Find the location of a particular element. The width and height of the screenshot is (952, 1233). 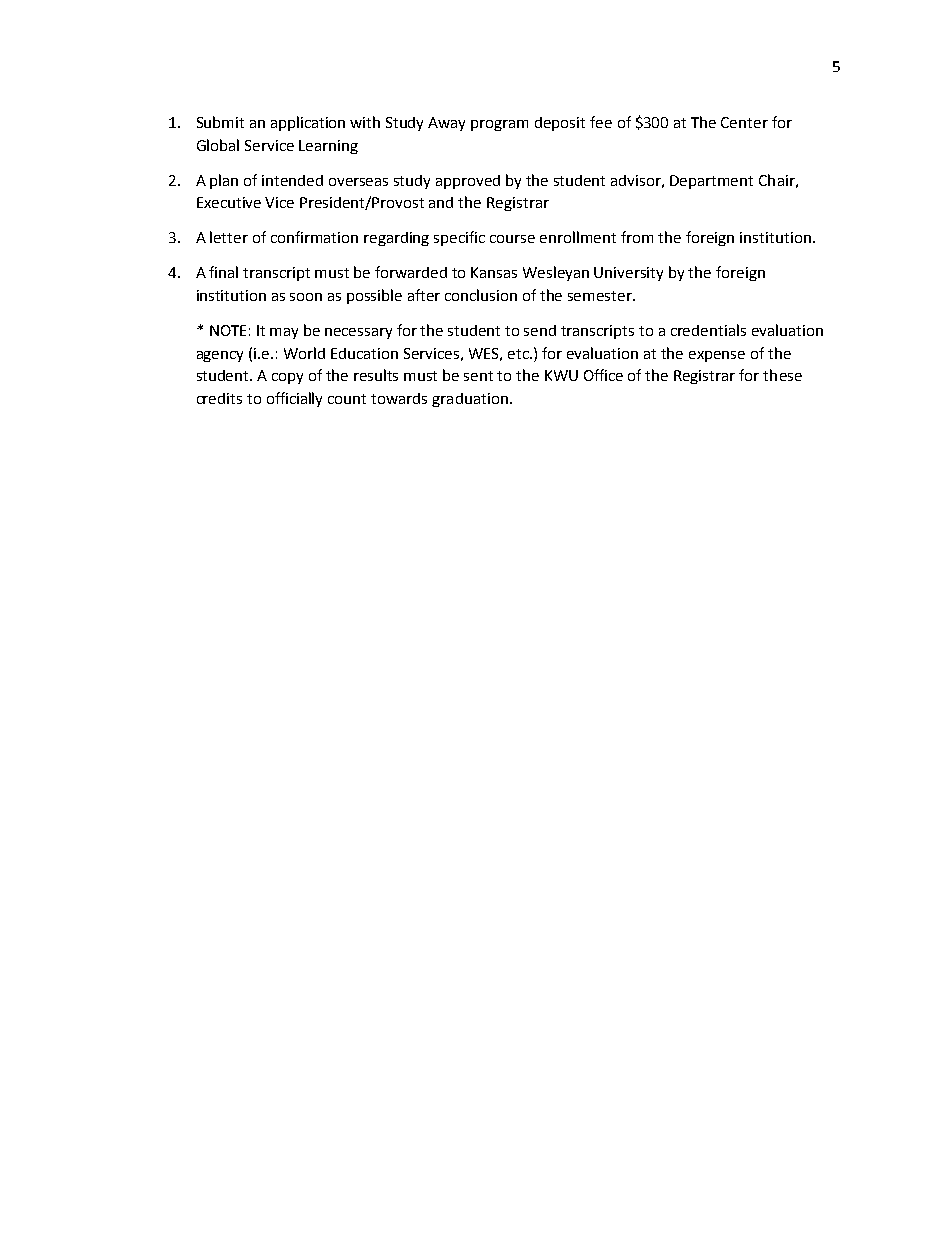

and is located at coordinates (441, 202).
